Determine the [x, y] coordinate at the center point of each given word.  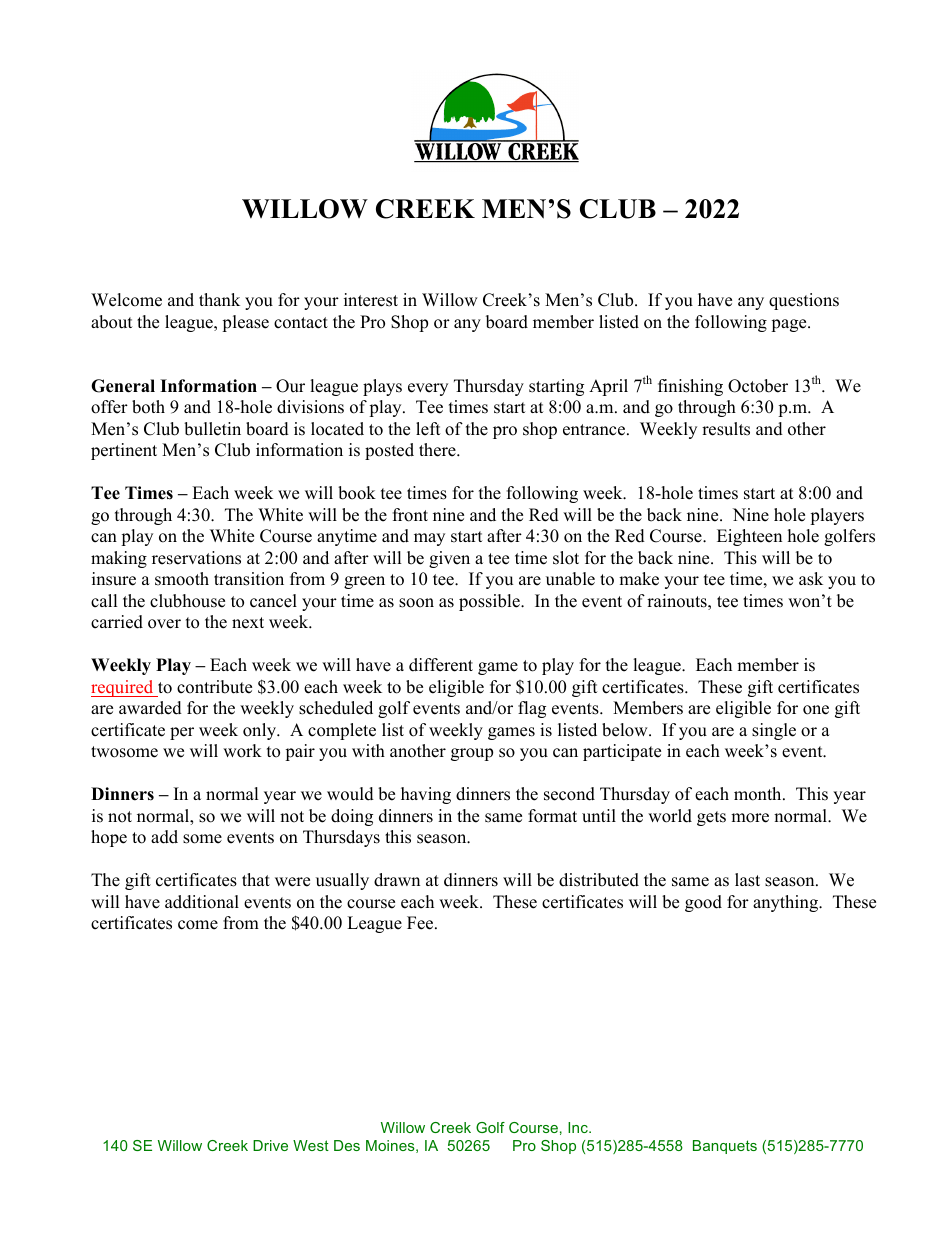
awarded [150, 708]
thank [219, 299]
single [774, 731]
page [790, 325]
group [472, 754]
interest [371, 300]
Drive [270, 1145]
